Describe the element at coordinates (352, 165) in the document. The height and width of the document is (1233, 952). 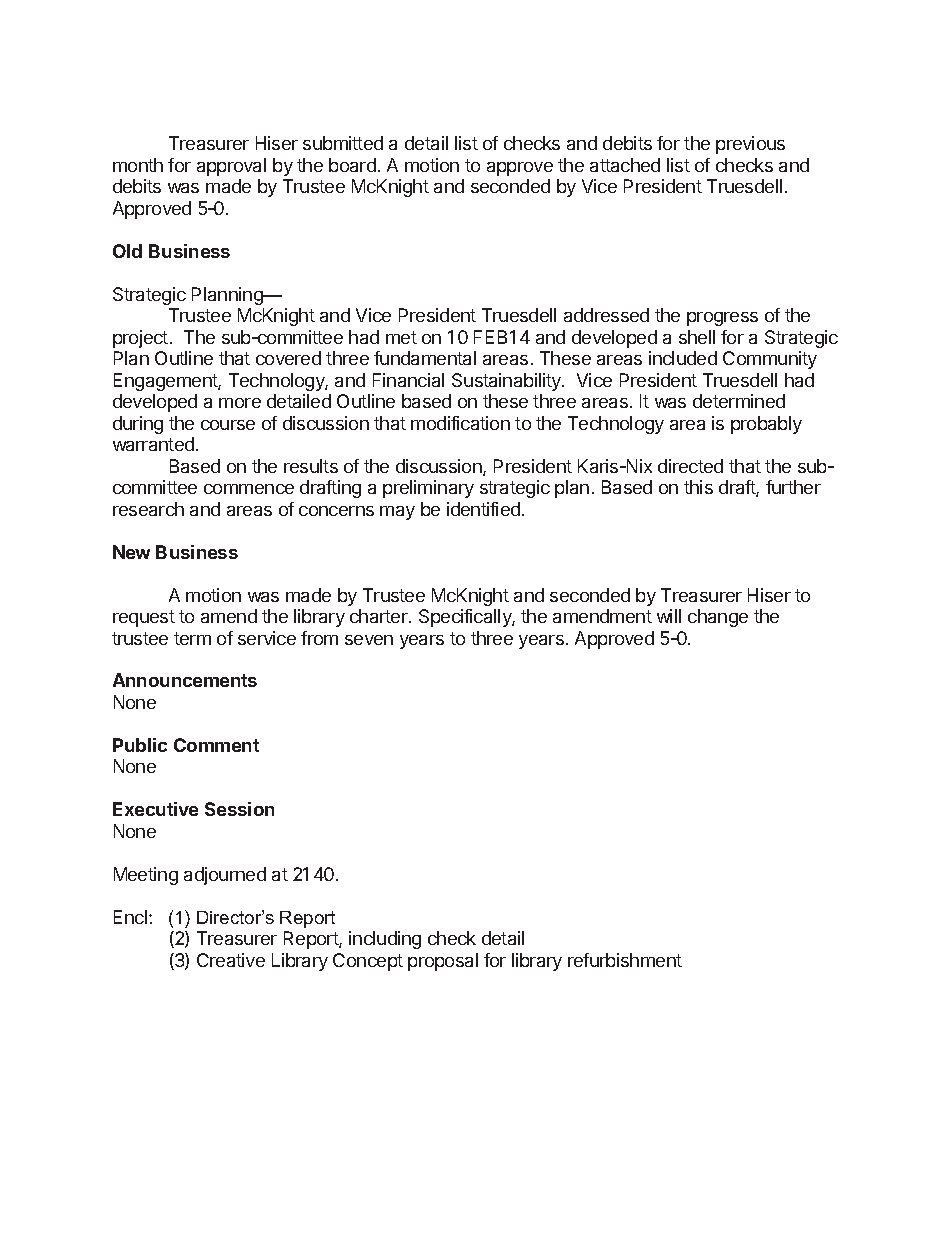
I see `board` at that location.
